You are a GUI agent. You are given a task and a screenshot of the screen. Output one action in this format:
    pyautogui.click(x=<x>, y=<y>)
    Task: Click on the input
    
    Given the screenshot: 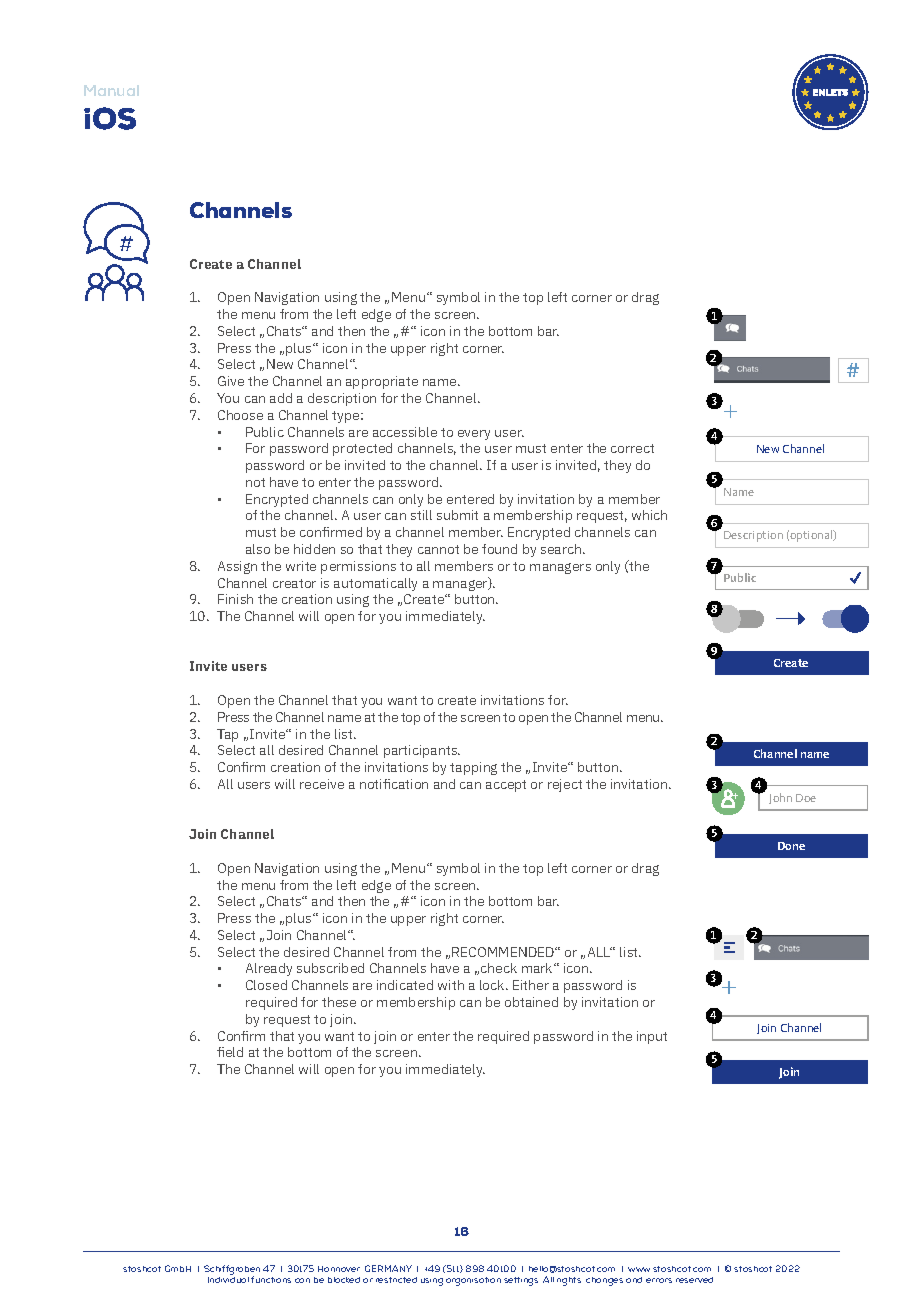 What is the action you would take?
    pyautogui.click(x=652, y=1037)
